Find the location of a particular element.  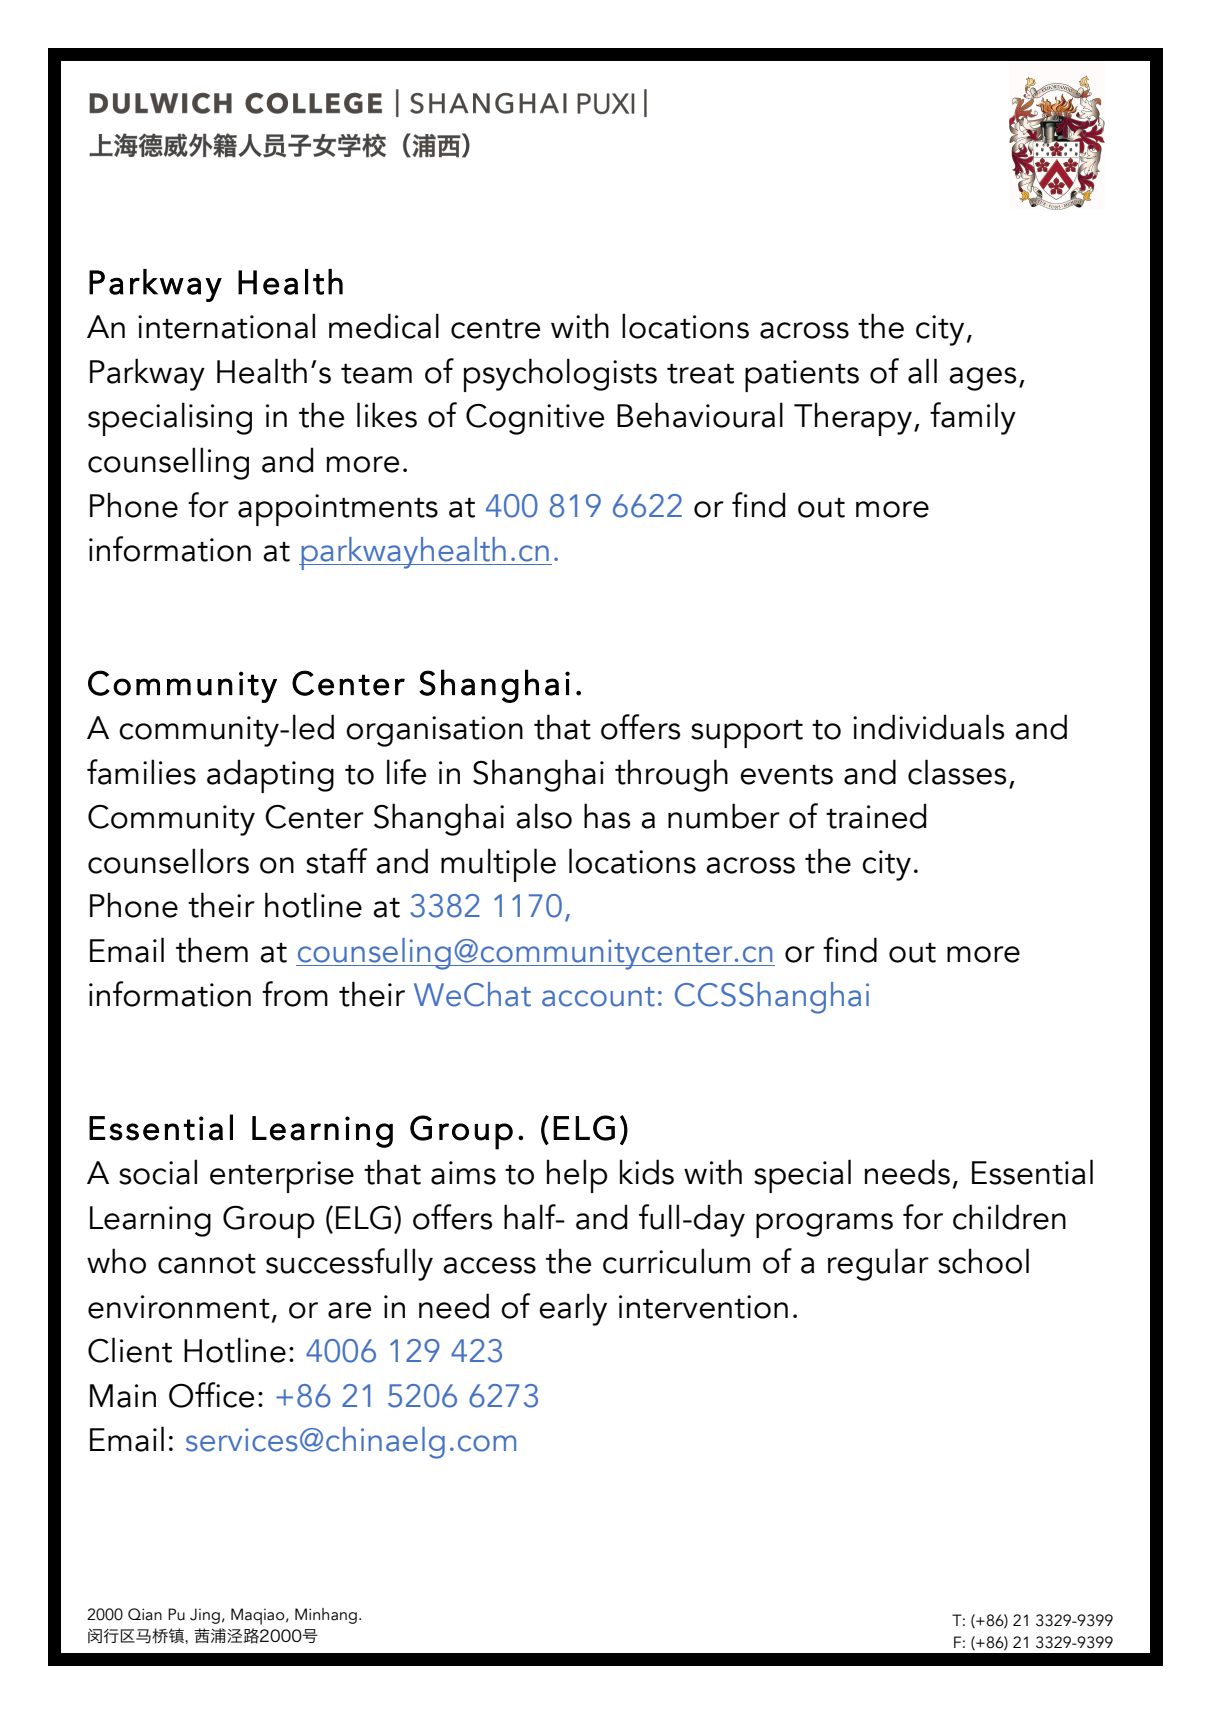

cannot is located at coordinates (207, 1264).
